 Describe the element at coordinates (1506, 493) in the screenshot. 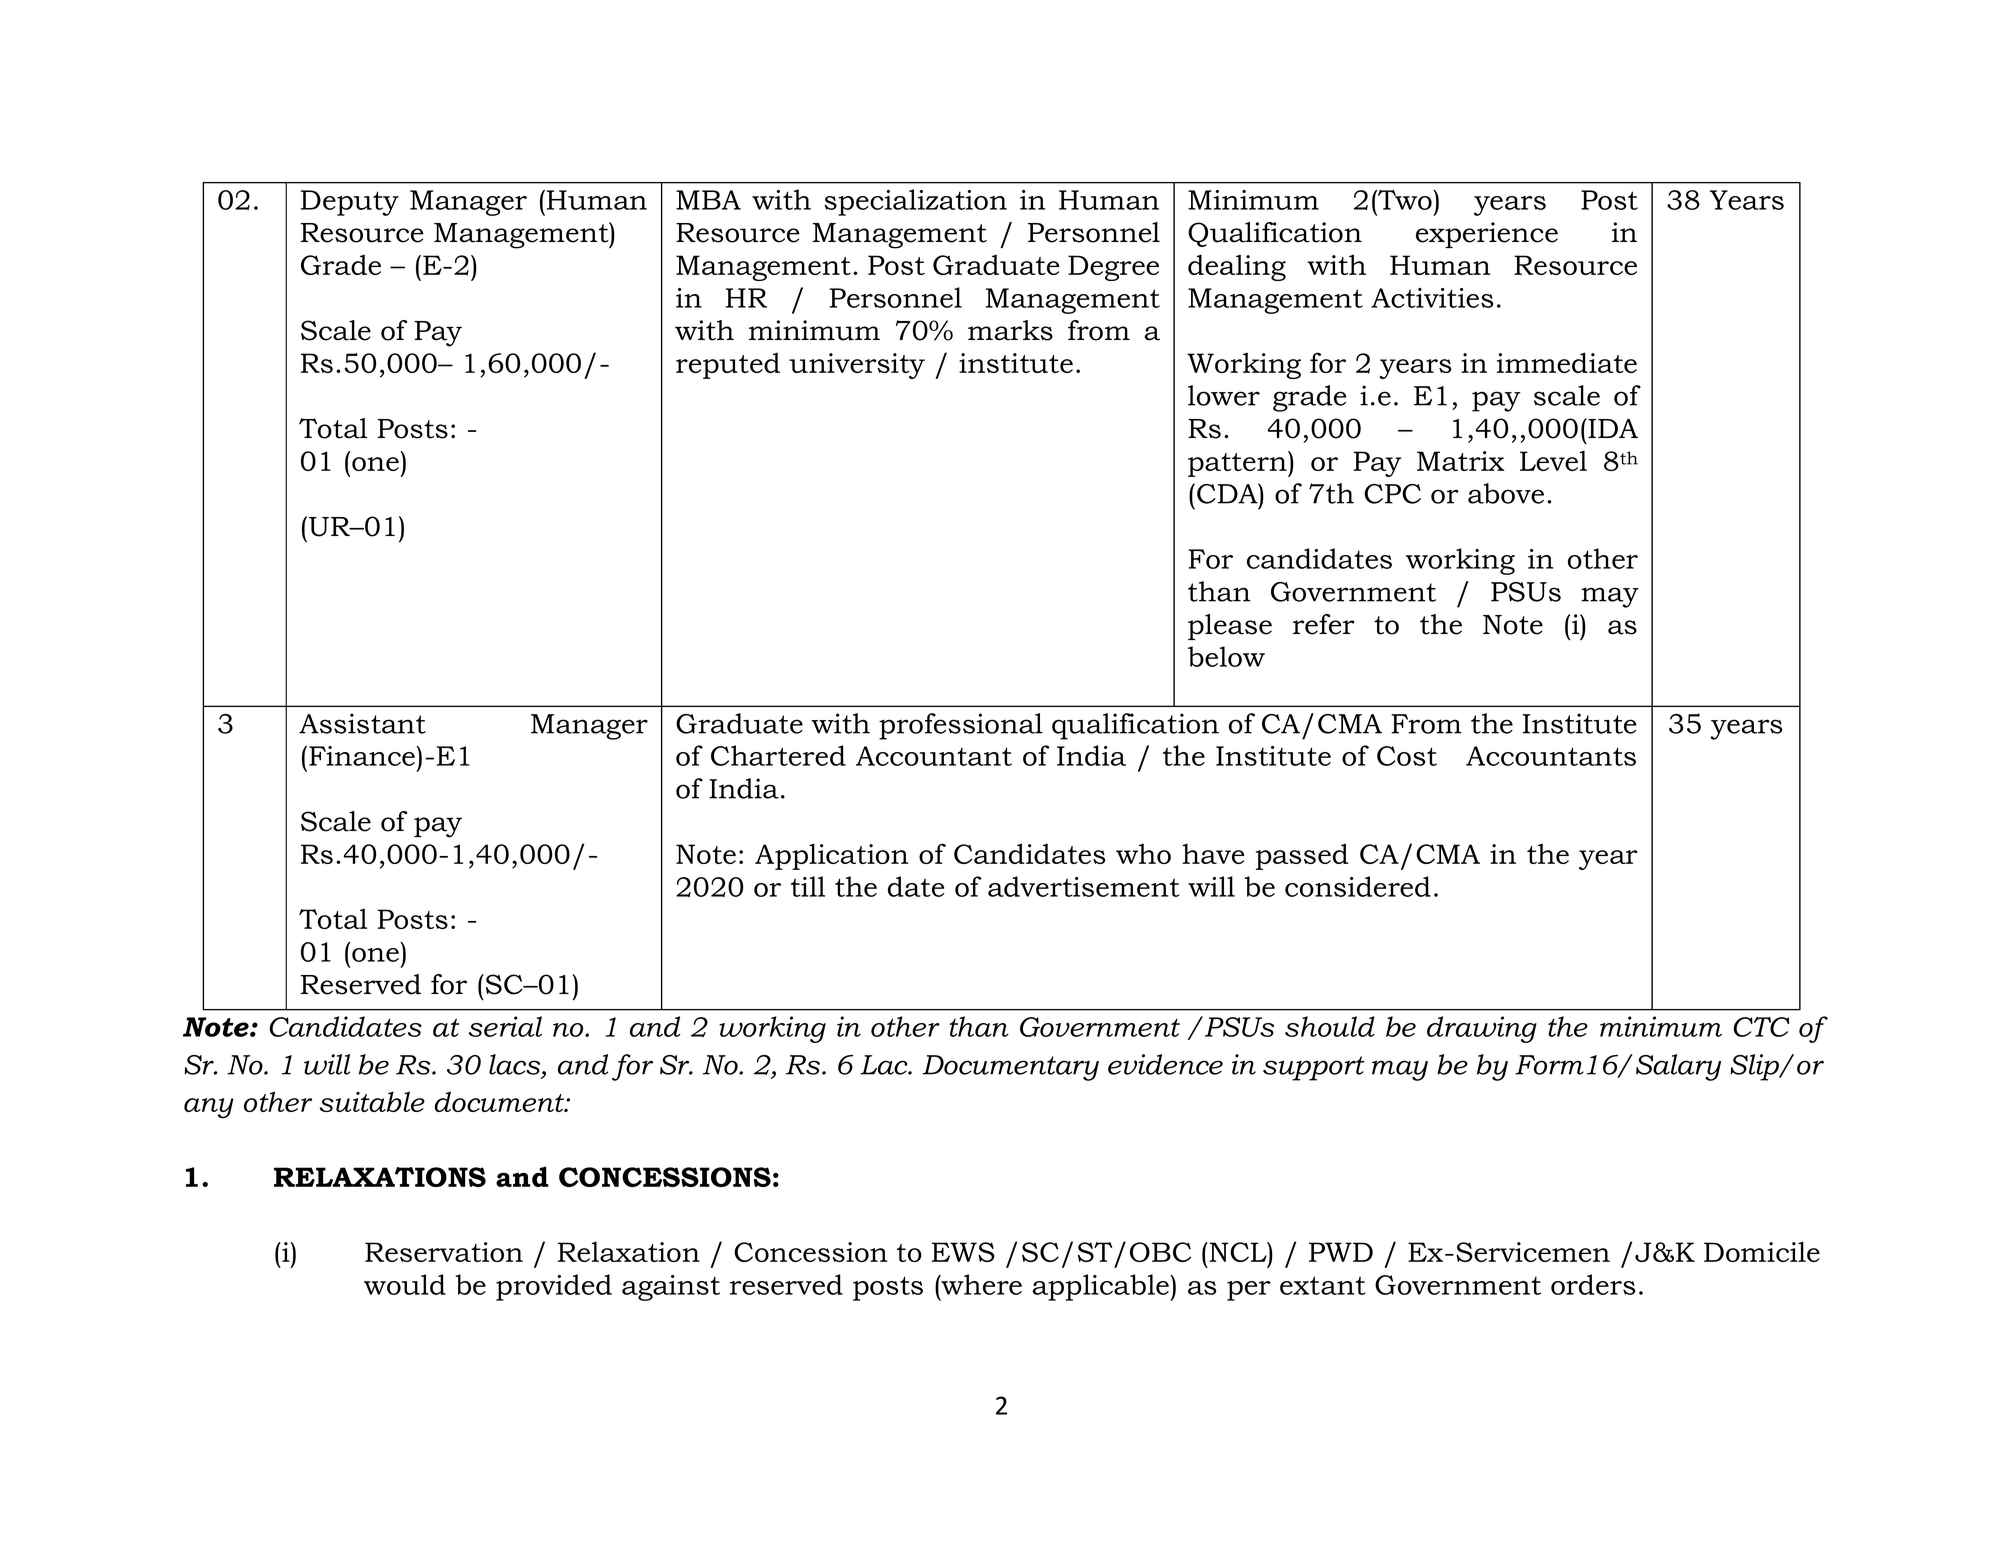

I see `above` at that location.
